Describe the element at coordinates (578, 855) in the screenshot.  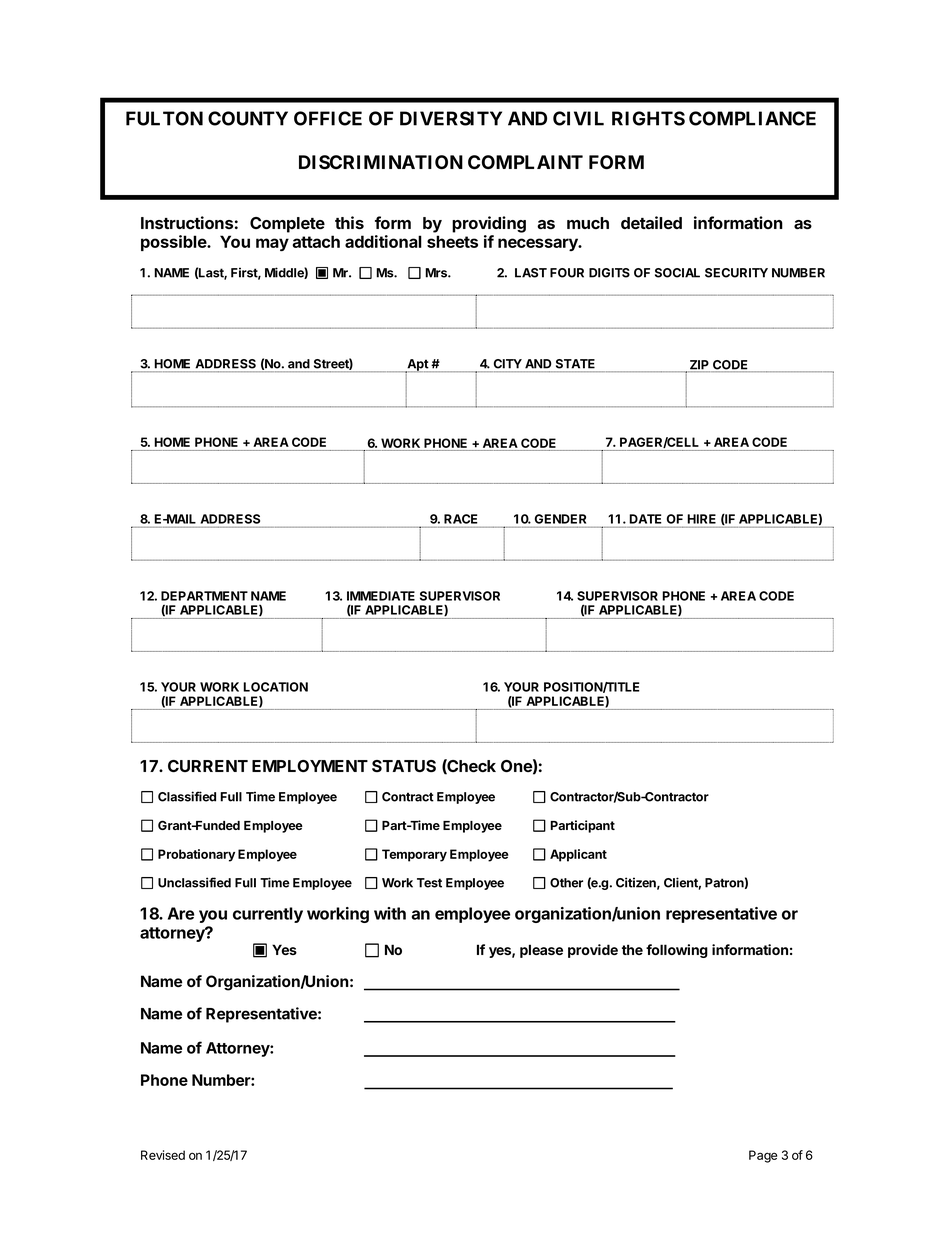
I see `Applicant` at that location.
